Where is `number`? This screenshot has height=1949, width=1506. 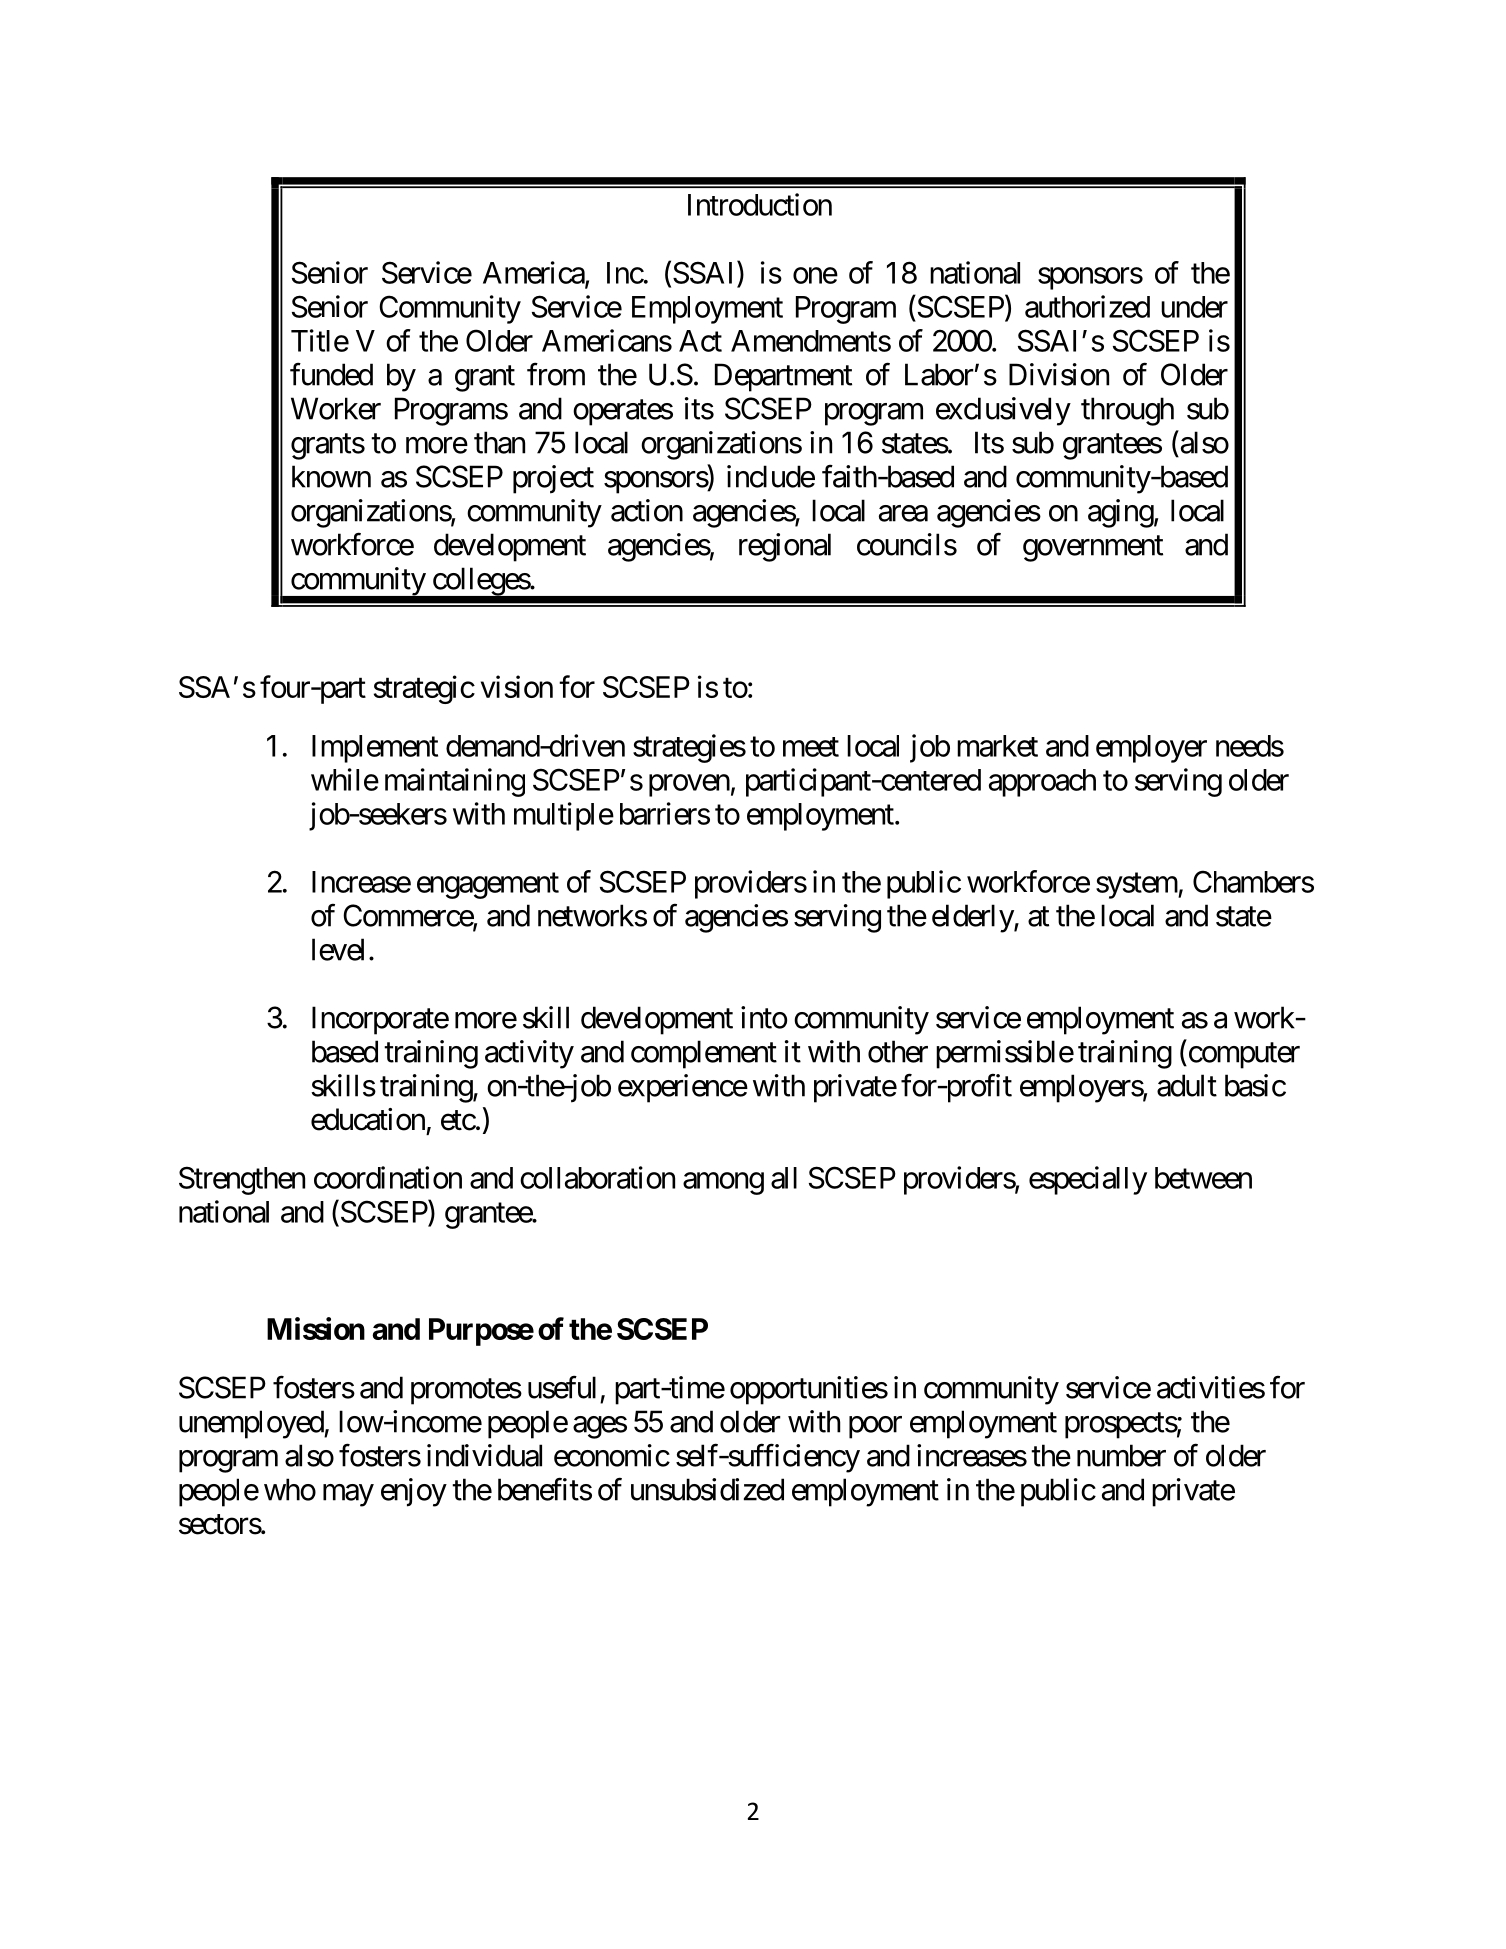
number is located at coordinates (1121, 1455).
